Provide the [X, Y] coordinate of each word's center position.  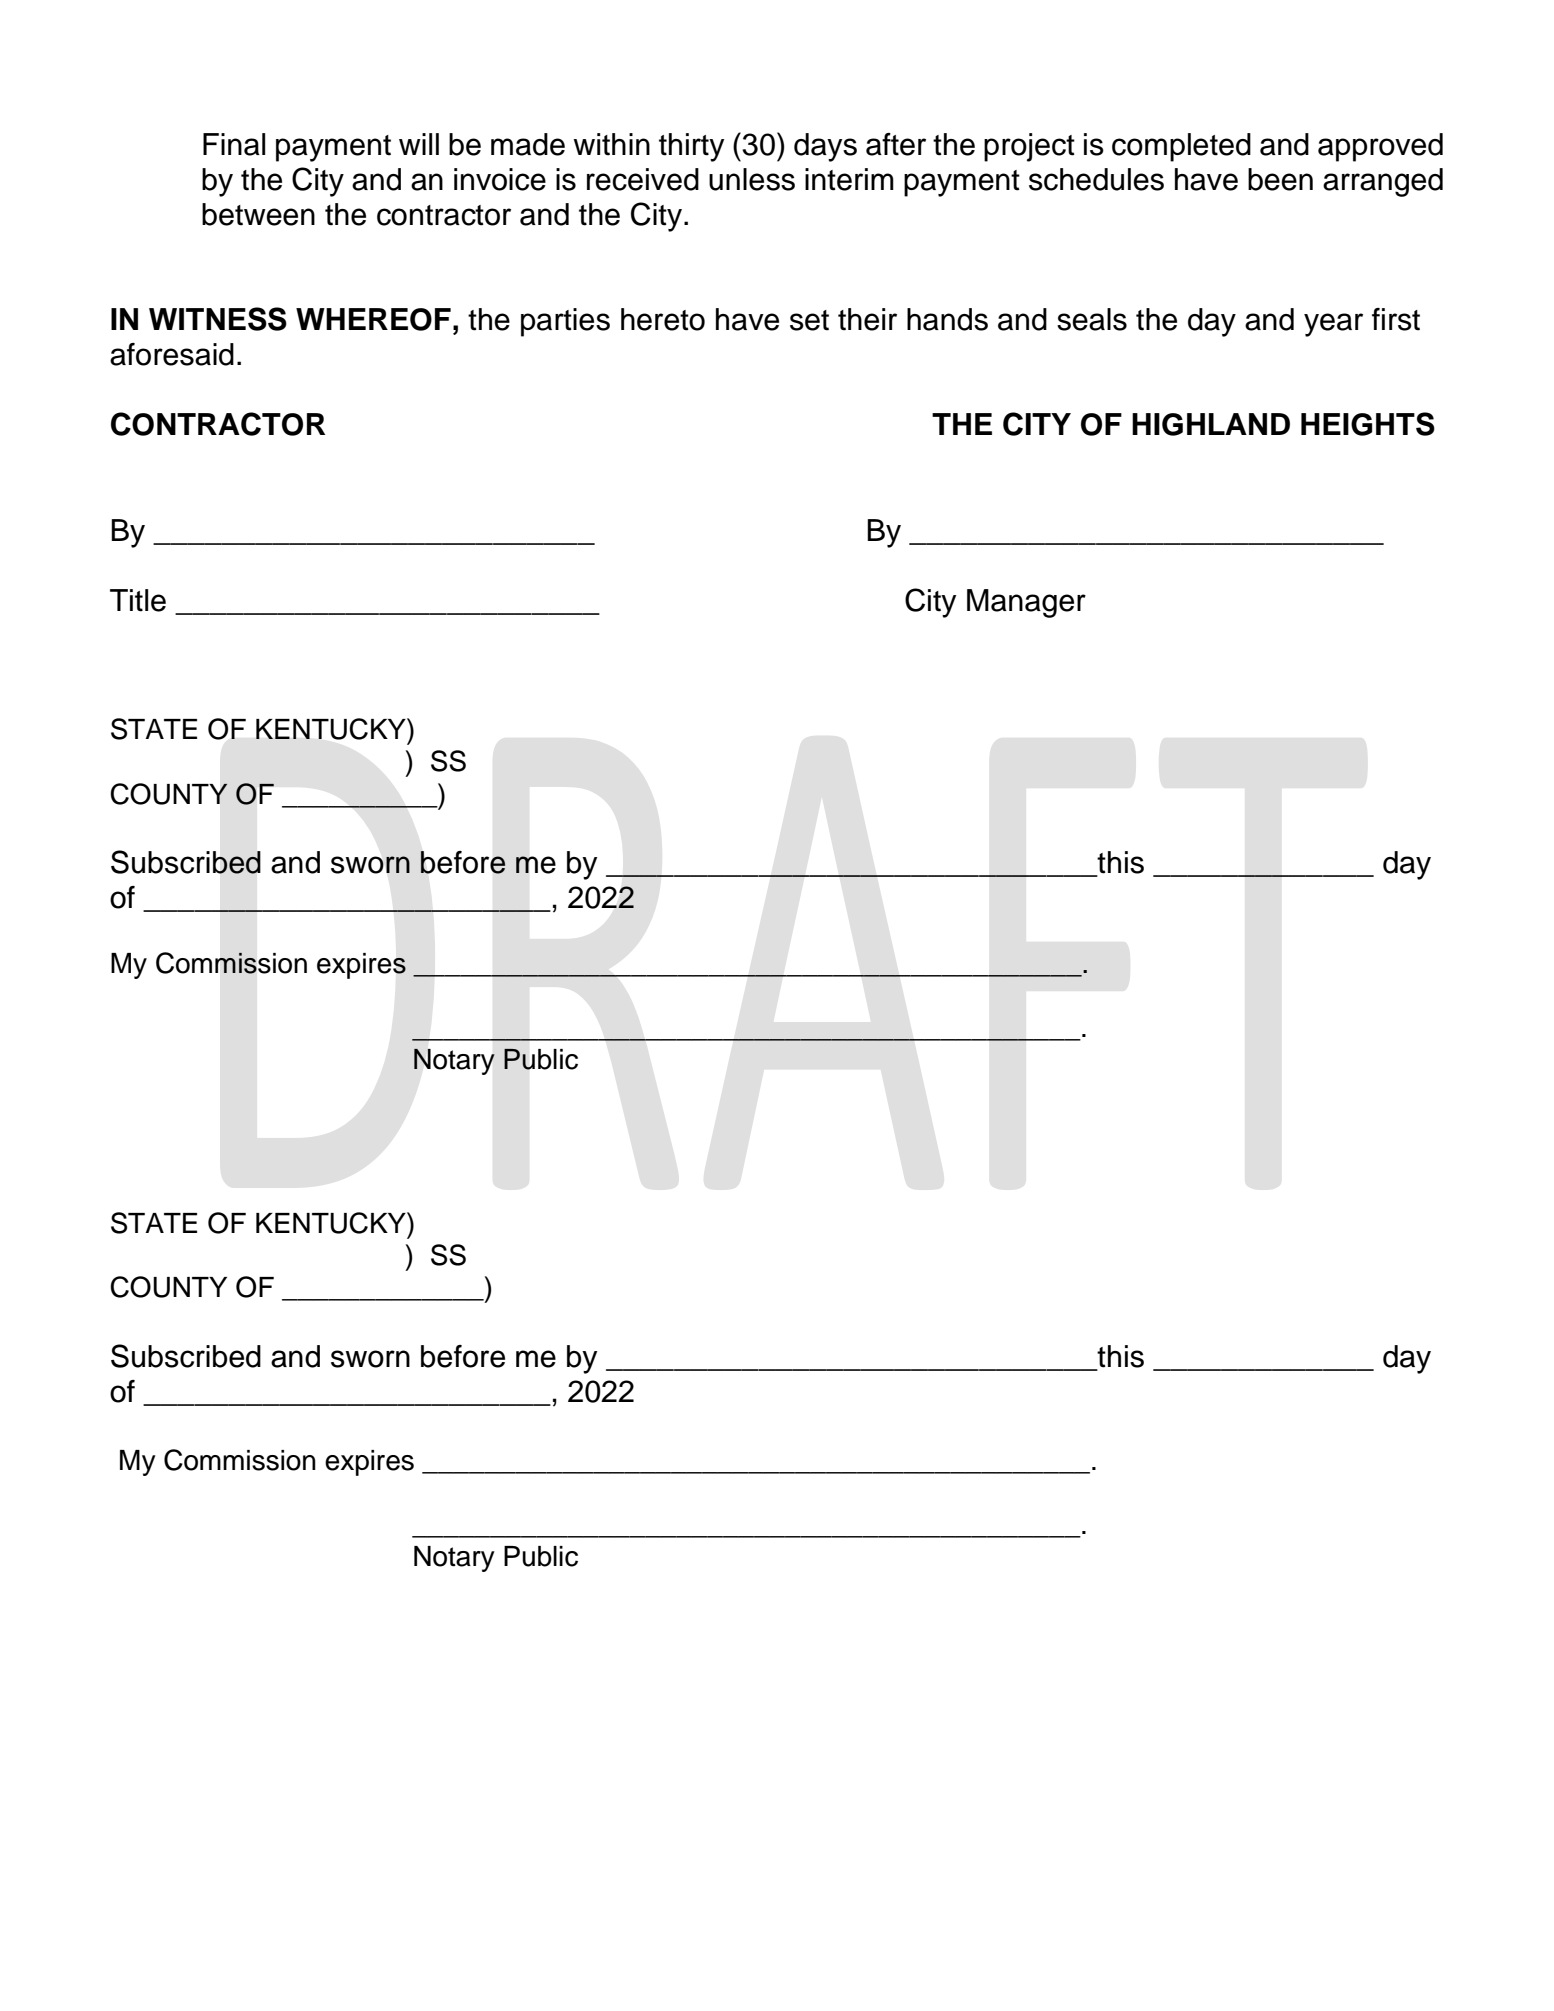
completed [1181, 147]
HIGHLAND [1211, 424]
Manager [1026, 603]
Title [138, 600]
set [809, 320]
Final [234, 144]
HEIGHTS [1368, 424]
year [1333, 325]
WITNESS [218, 319]
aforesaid [172, 354]
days [825, 147]
